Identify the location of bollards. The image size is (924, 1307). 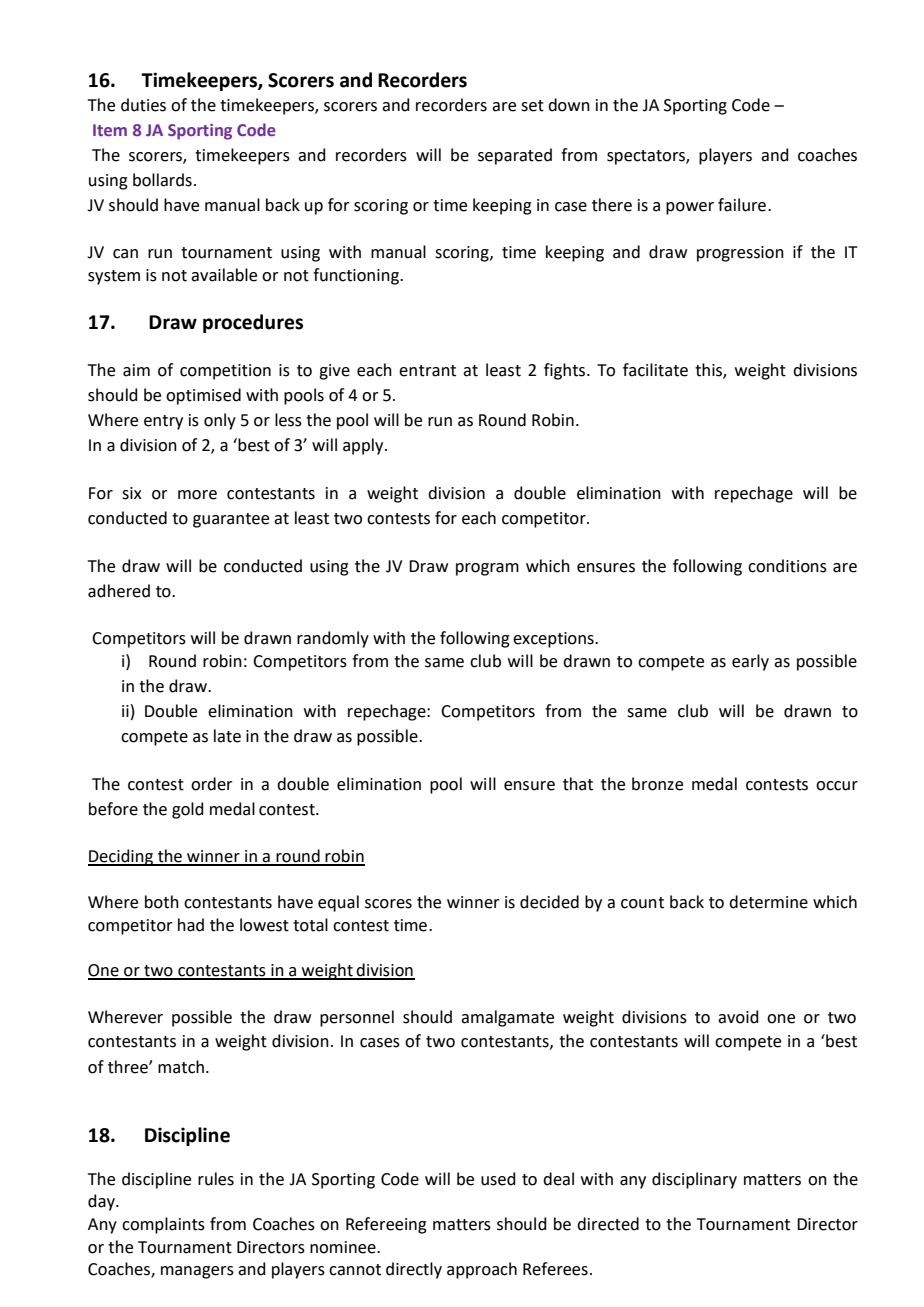
(162, 180).
